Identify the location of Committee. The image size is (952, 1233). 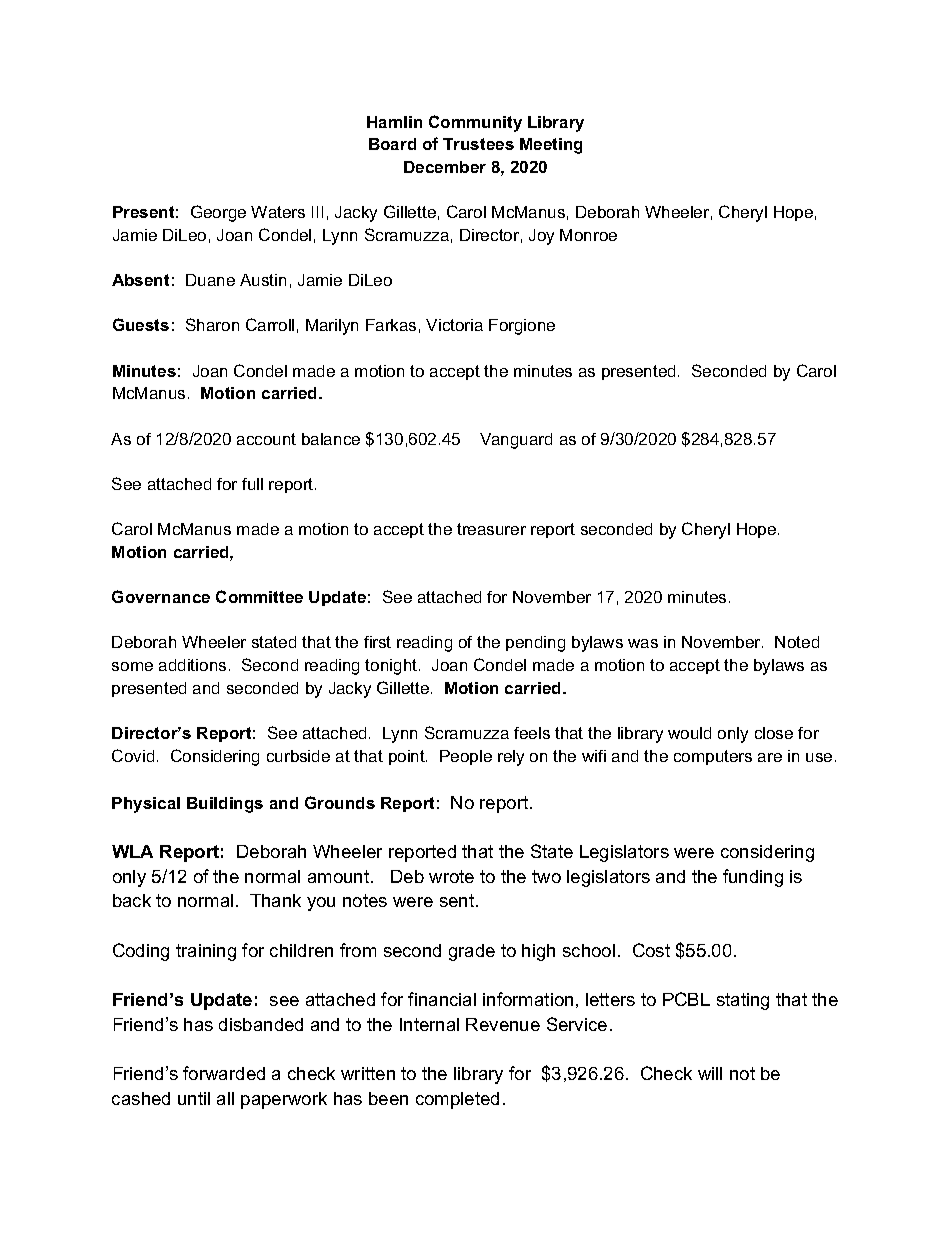
(259, 596).
